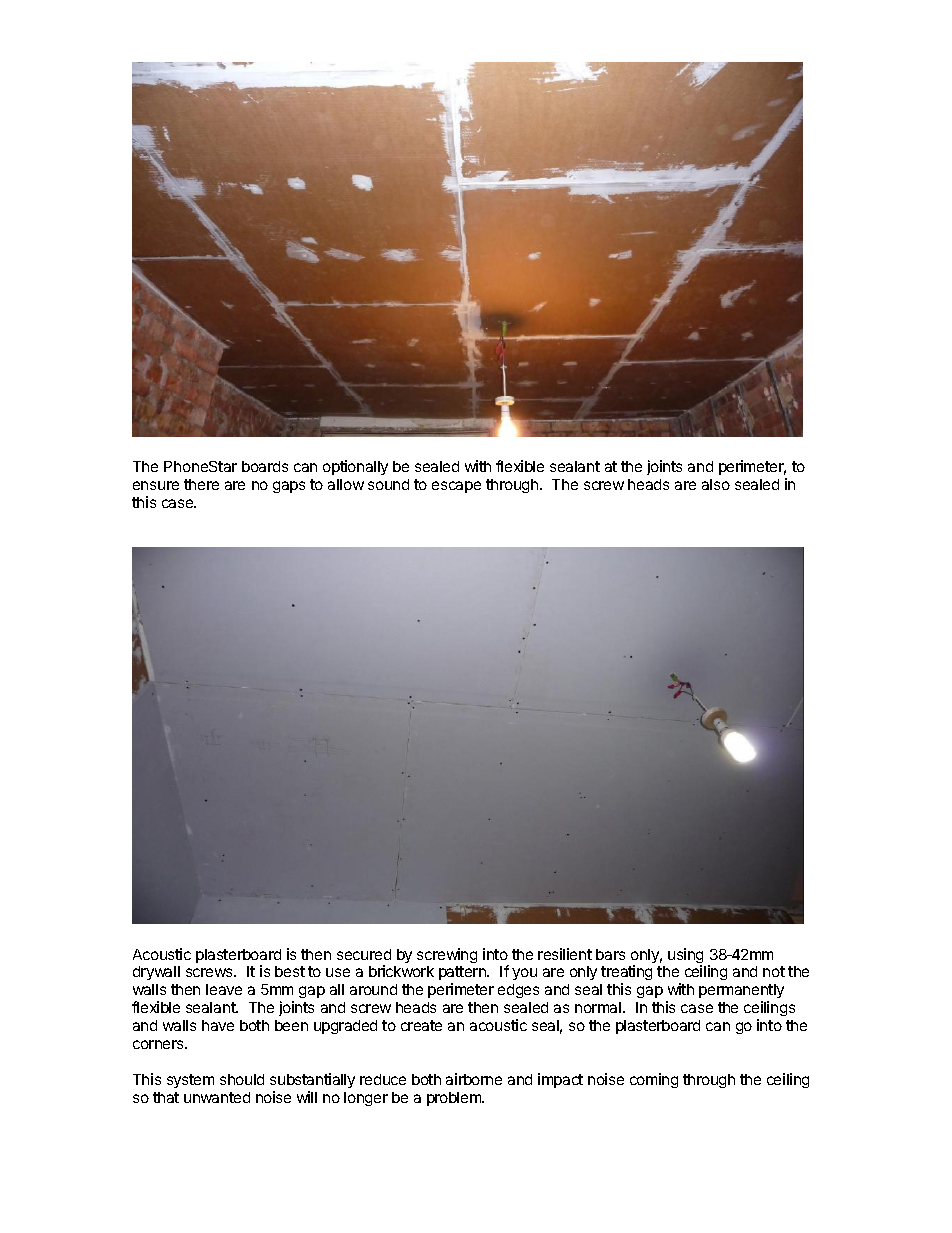  Describe the element at coordinates (565, 954) in the document. I see `resilient` at that location.
